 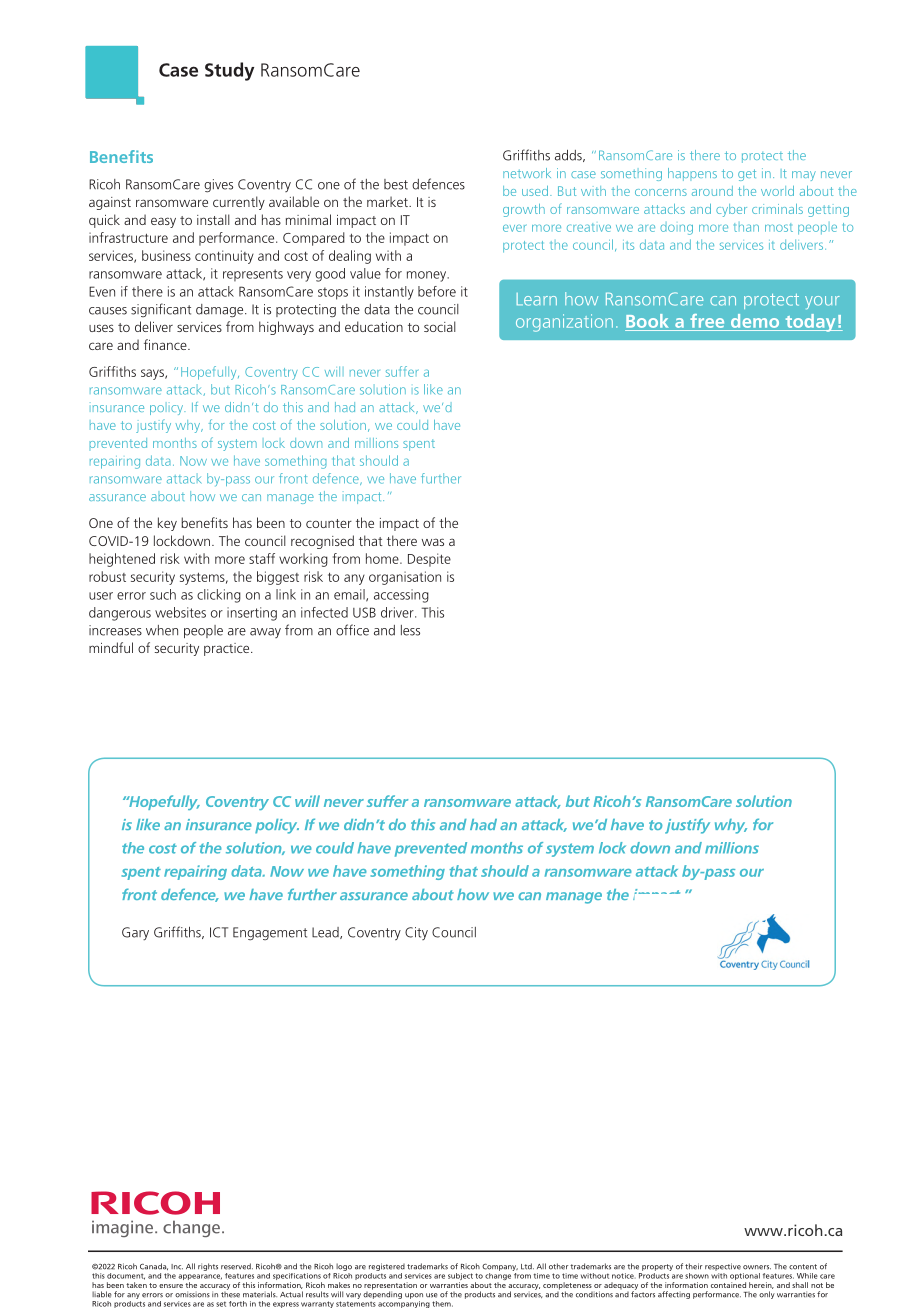 I want to click on key, so click(x=167, y=524).
